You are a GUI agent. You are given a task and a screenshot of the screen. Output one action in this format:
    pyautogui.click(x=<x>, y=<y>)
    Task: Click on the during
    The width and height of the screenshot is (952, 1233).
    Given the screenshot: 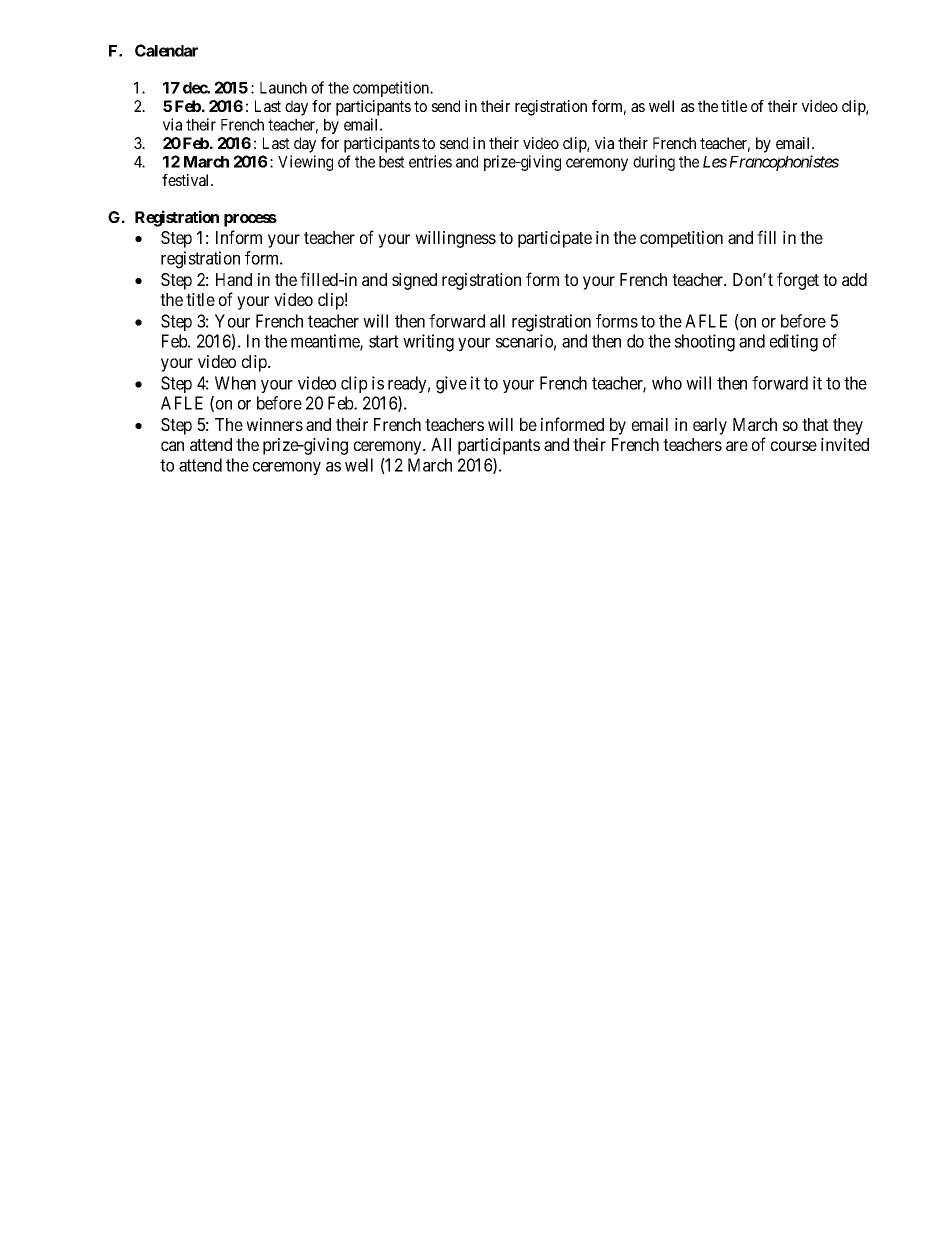 What is the action you would take?
    pyautogui.click(x=654, y=163)
